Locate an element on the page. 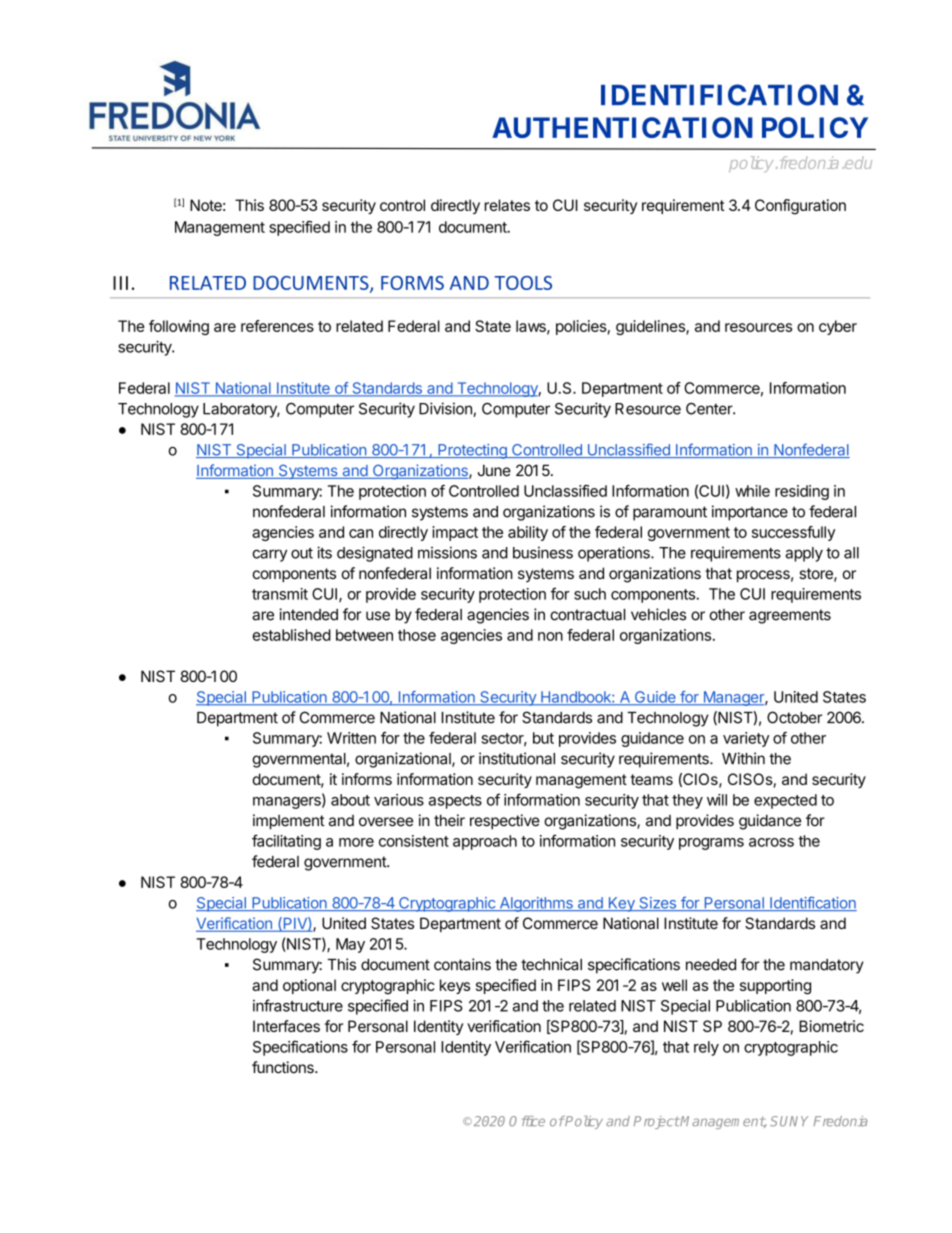  institutional is located at coordinates (517, 758).
